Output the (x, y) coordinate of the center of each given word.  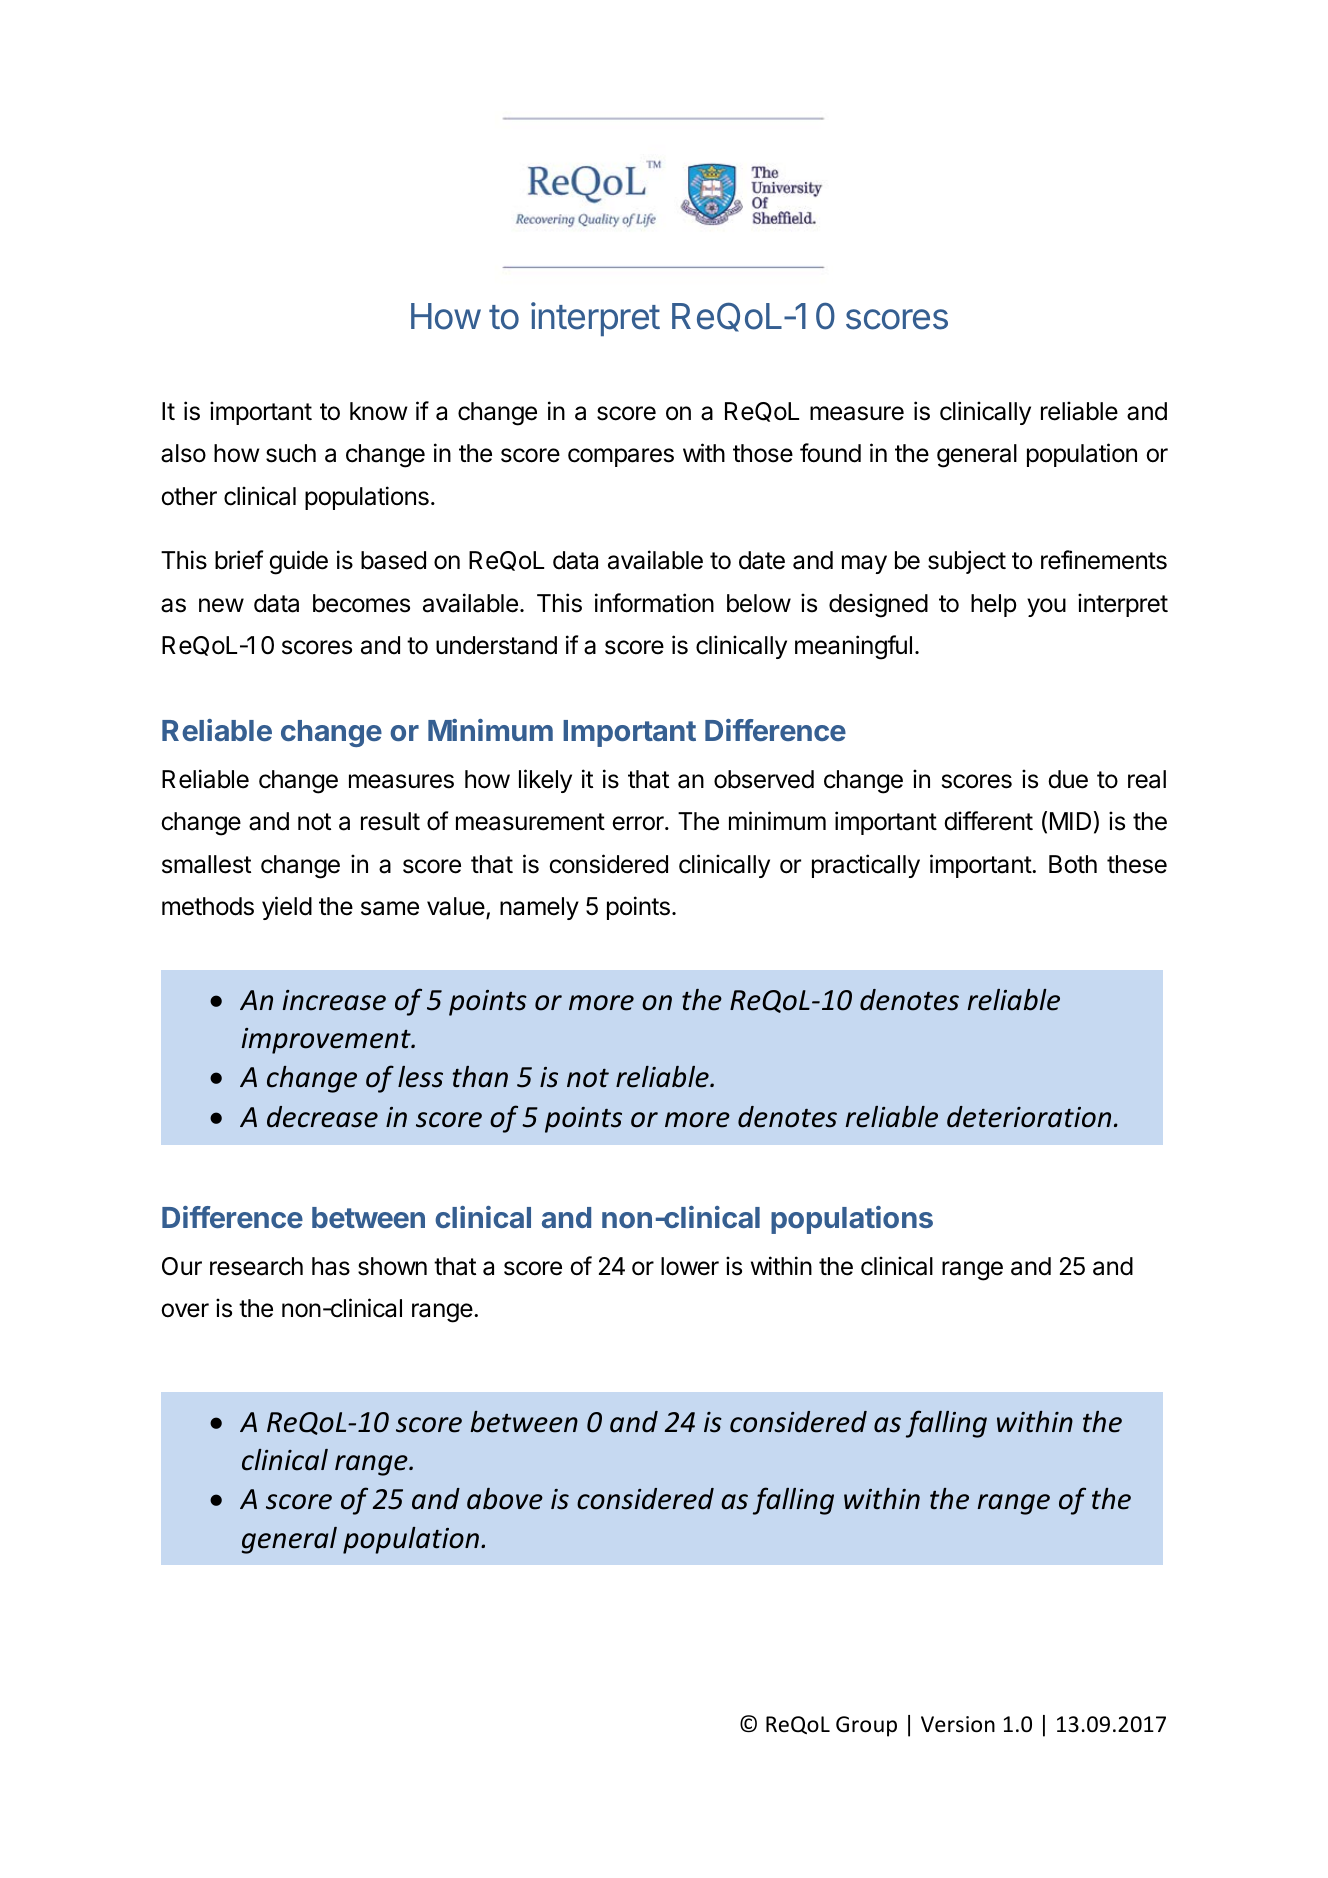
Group (866, 1726)
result (390, 821)
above (505, 1499)
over (185, 1310)
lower (690, 1266)
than (480, 1077)
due (1068, 779)
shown (392, 1266)
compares (621, 457)
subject (967, 562)
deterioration (1029, 1117)
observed (764, 779)
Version (958, 1724)
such (291, 453)
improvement (327, 1041)
